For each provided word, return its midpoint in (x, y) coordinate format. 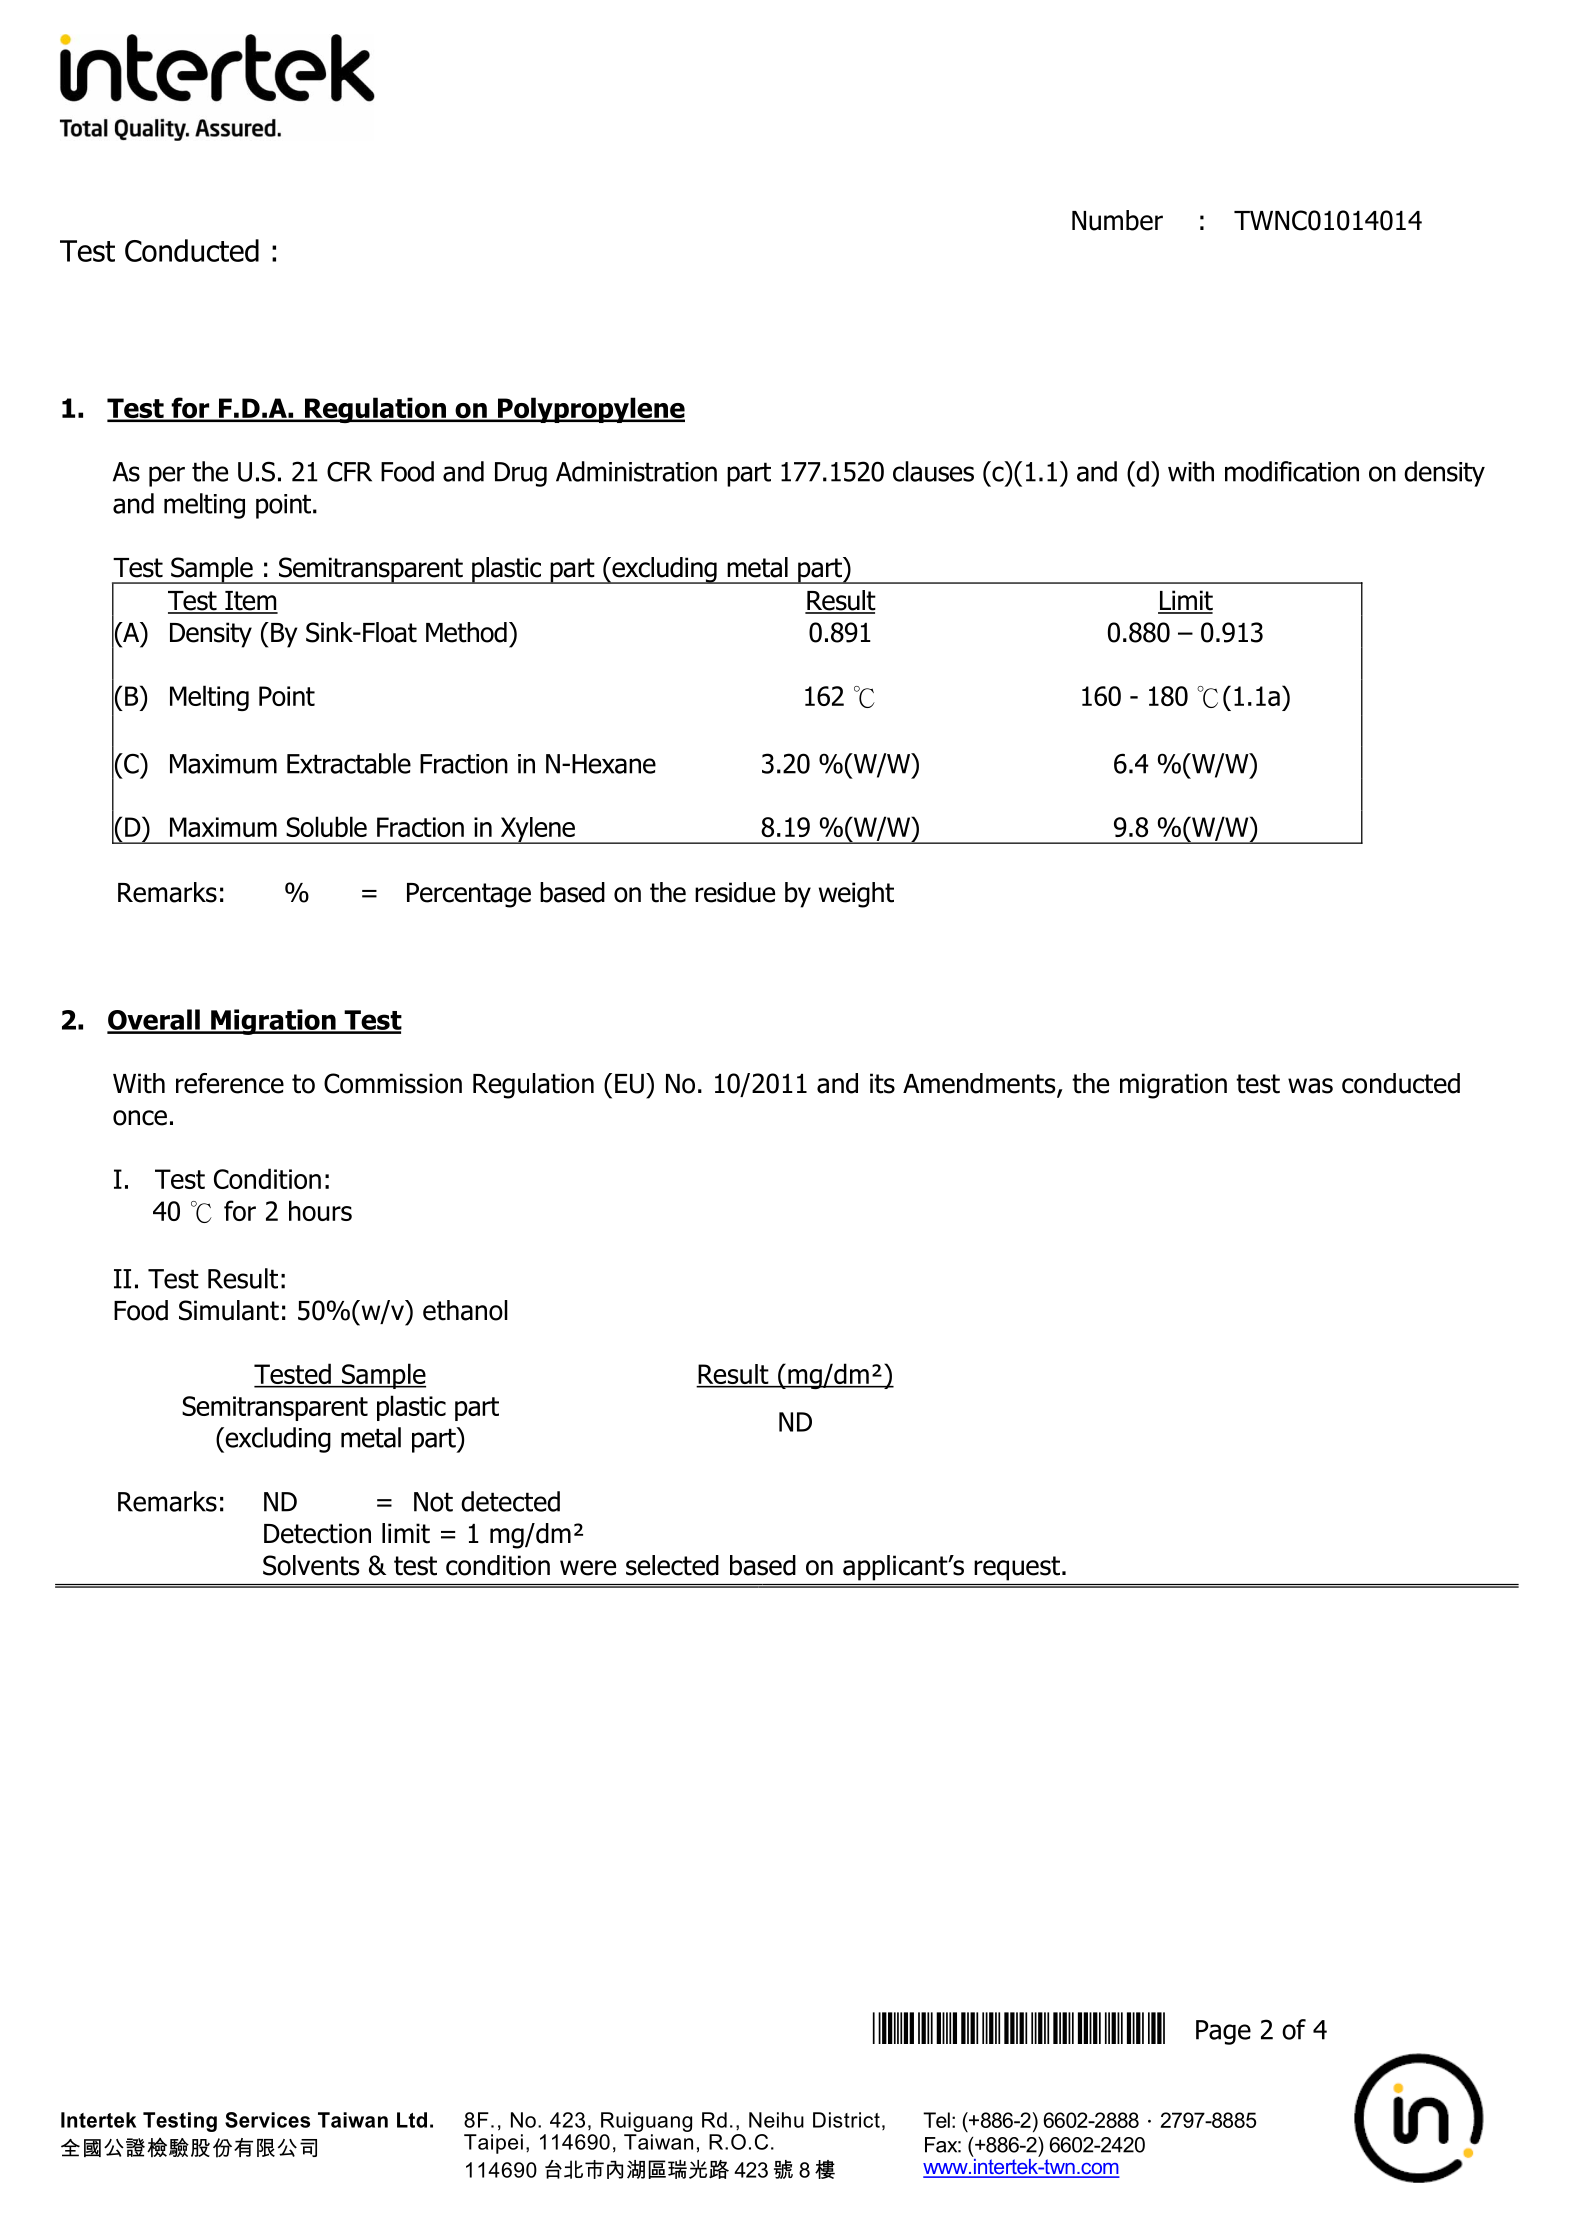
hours (320, 1210)
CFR (349, 471)
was (1310, 1086)
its (882, 1083)
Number (1117, 220)
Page (1223, 2032)
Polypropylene (590, 410)
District (846, 2120)
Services (267, 2120)
